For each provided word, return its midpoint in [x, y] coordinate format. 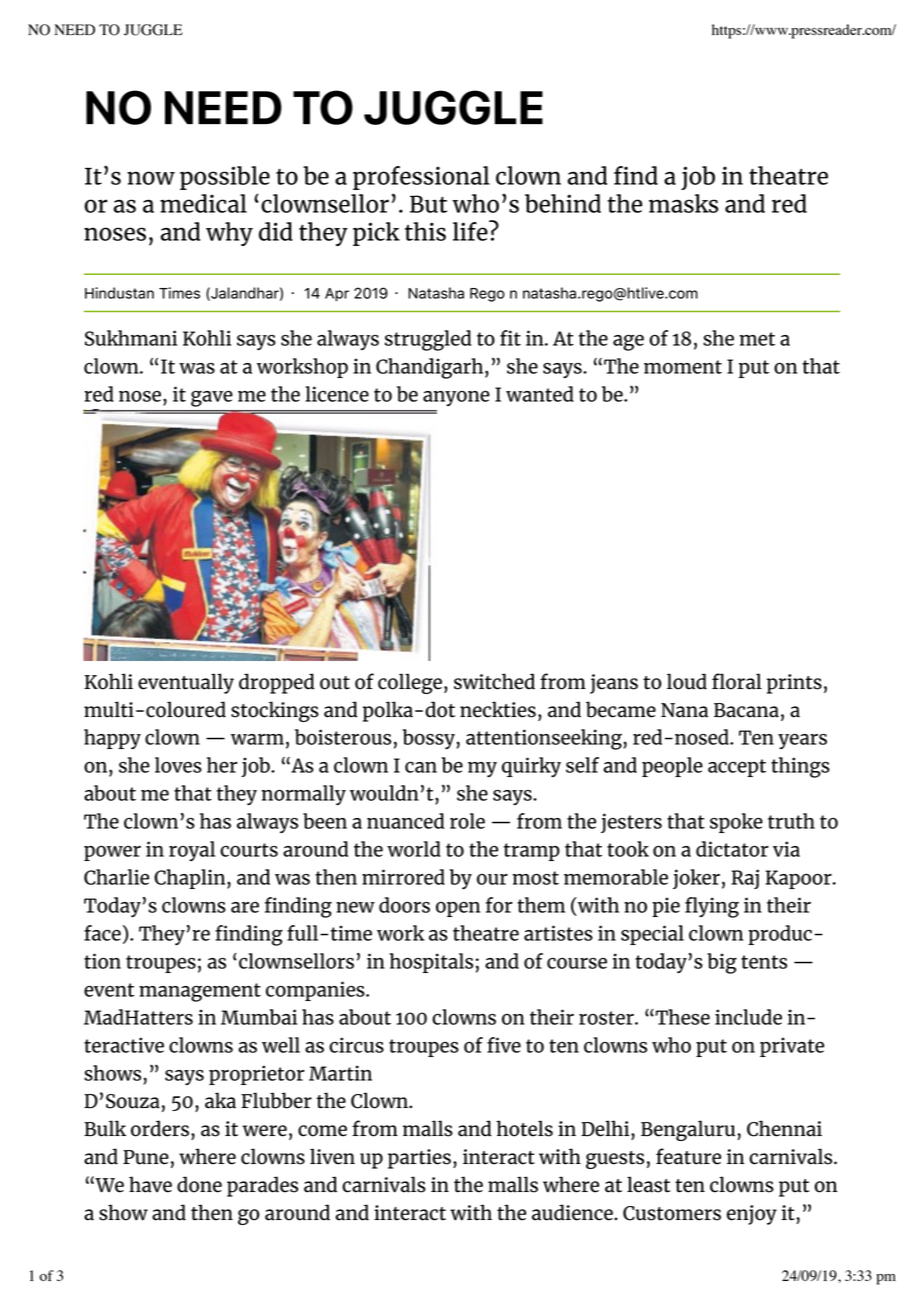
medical [203, 203]
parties [419, 1159]
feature [688, 1156]
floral [737, 681]
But [428, 204]
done [199, 1184]
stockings [275, 711]
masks [683, 203]
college [410, 683]
